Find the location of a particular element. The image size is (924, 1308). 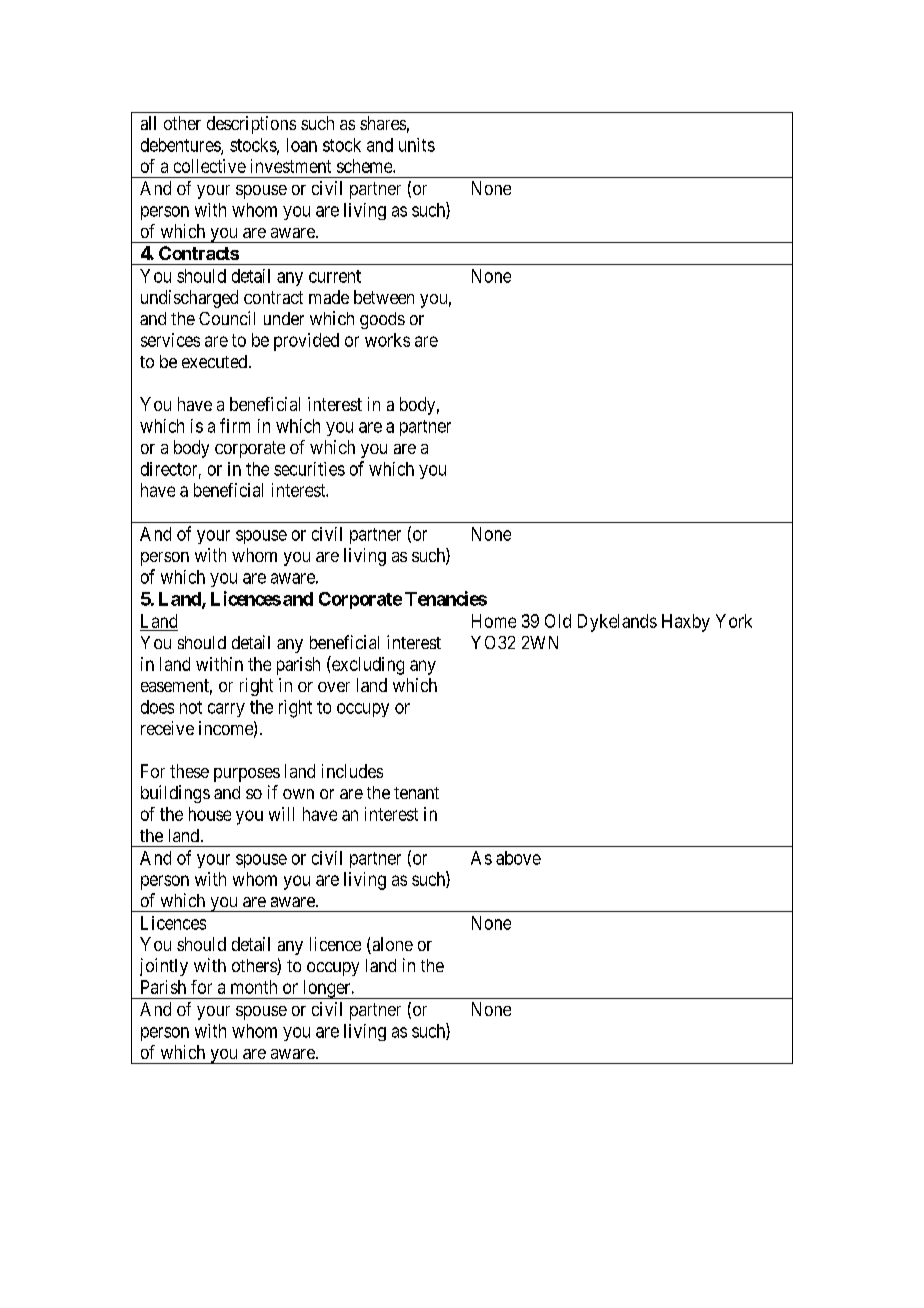

collective is located at coordinates (210, 166).
